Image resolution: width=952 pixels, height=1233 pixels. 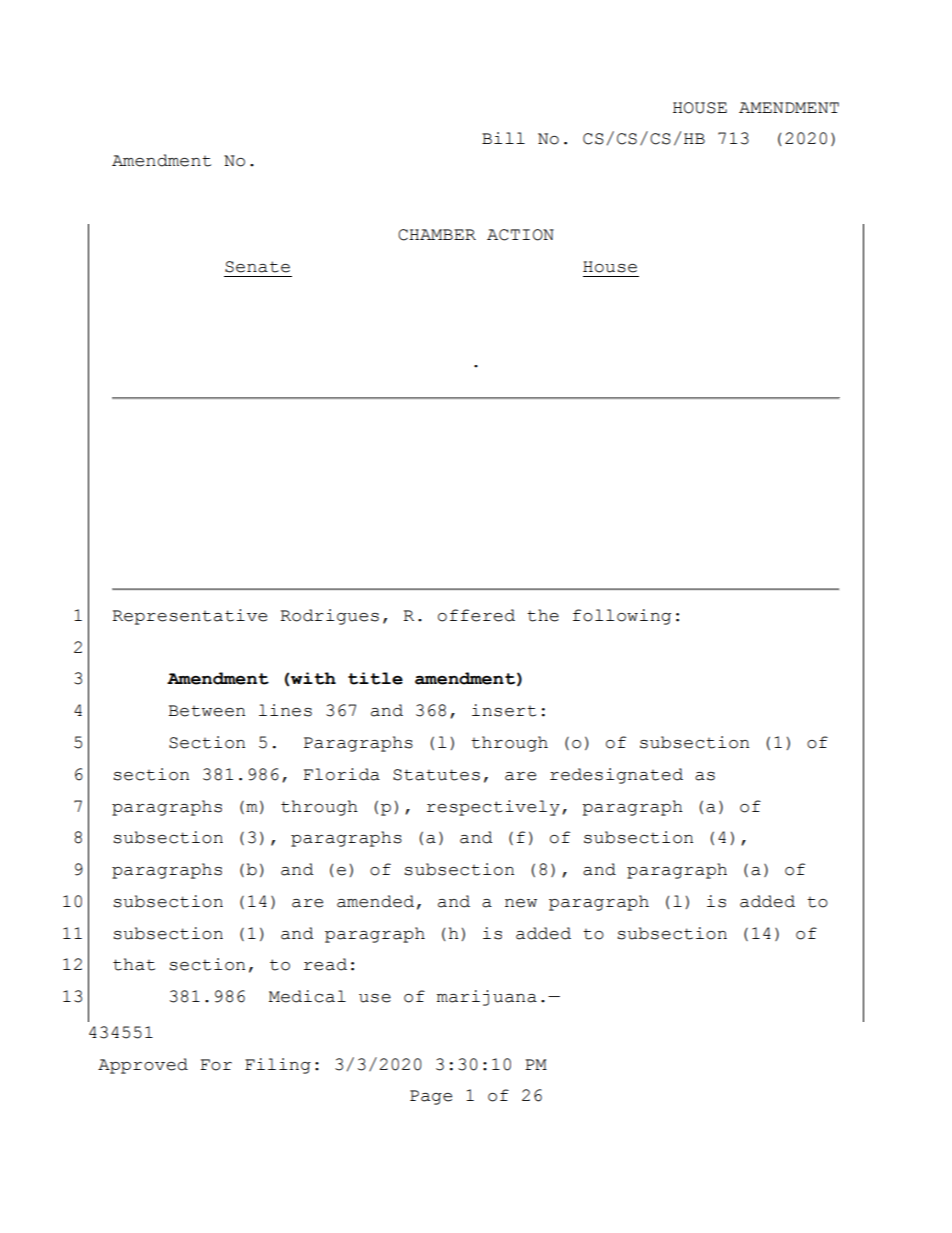 What do you see at coordinates (431, 1097) in the screenshot?
I see `Page` at bounding box center [431, 1097].
